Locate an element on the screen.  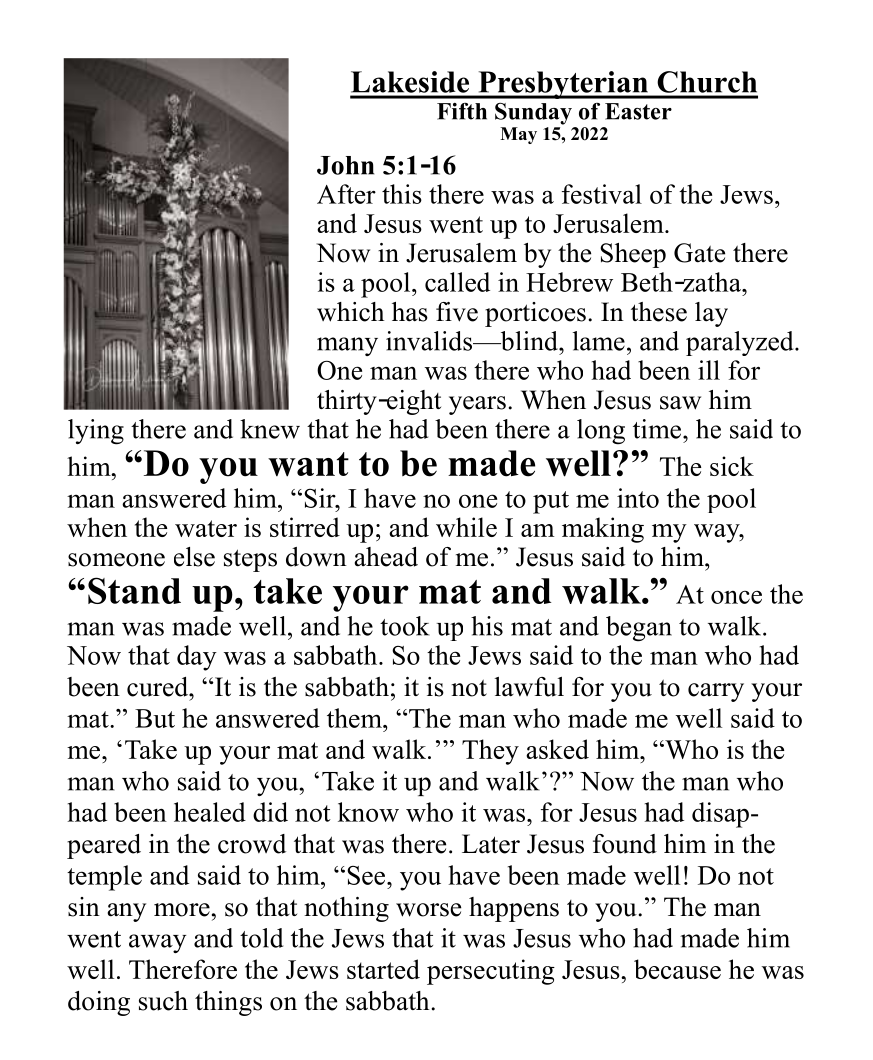
else is located at coordinates (194, 557).
